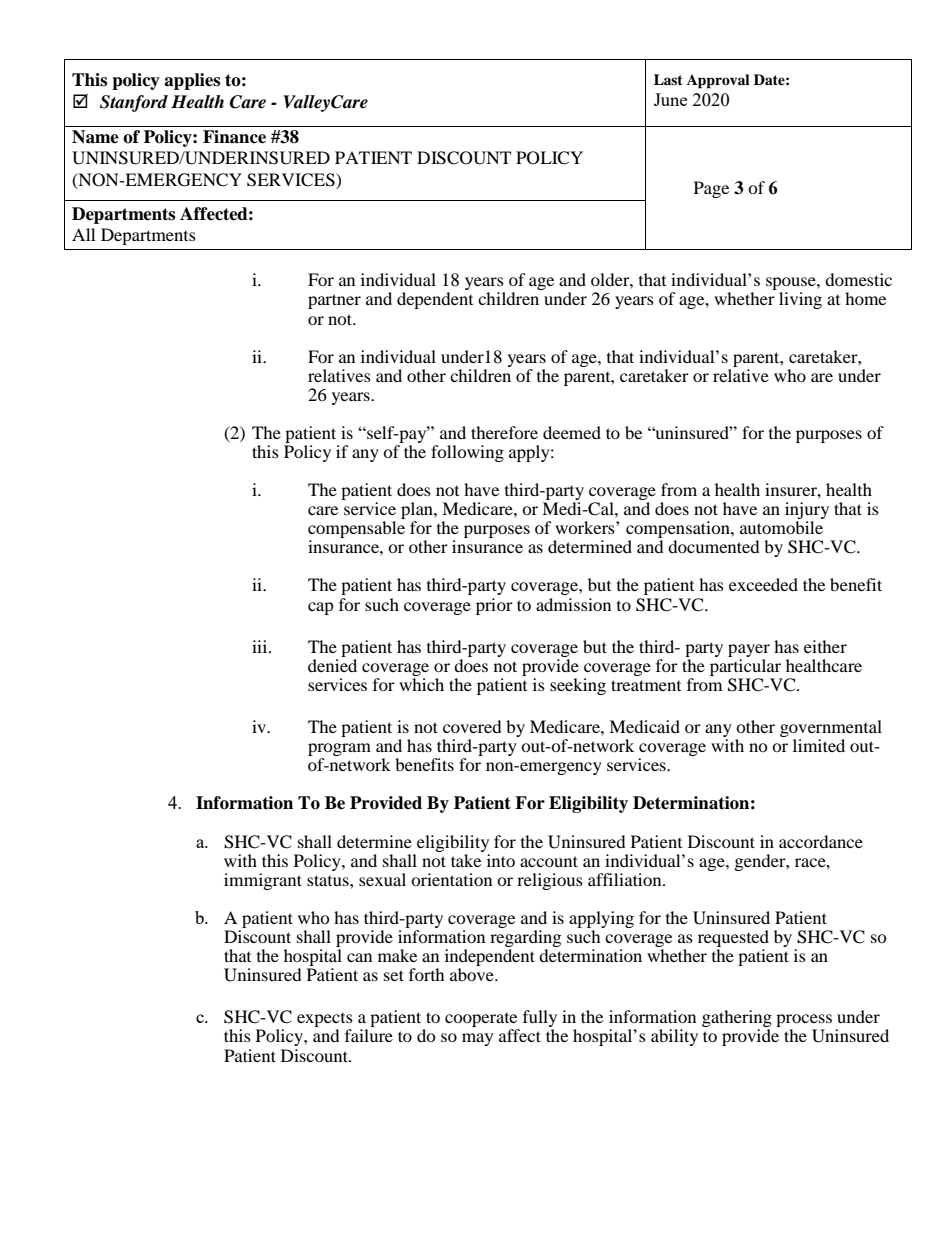  Describe the element at coordinates (325, 1021) in the image. I see `expects` at that location.
